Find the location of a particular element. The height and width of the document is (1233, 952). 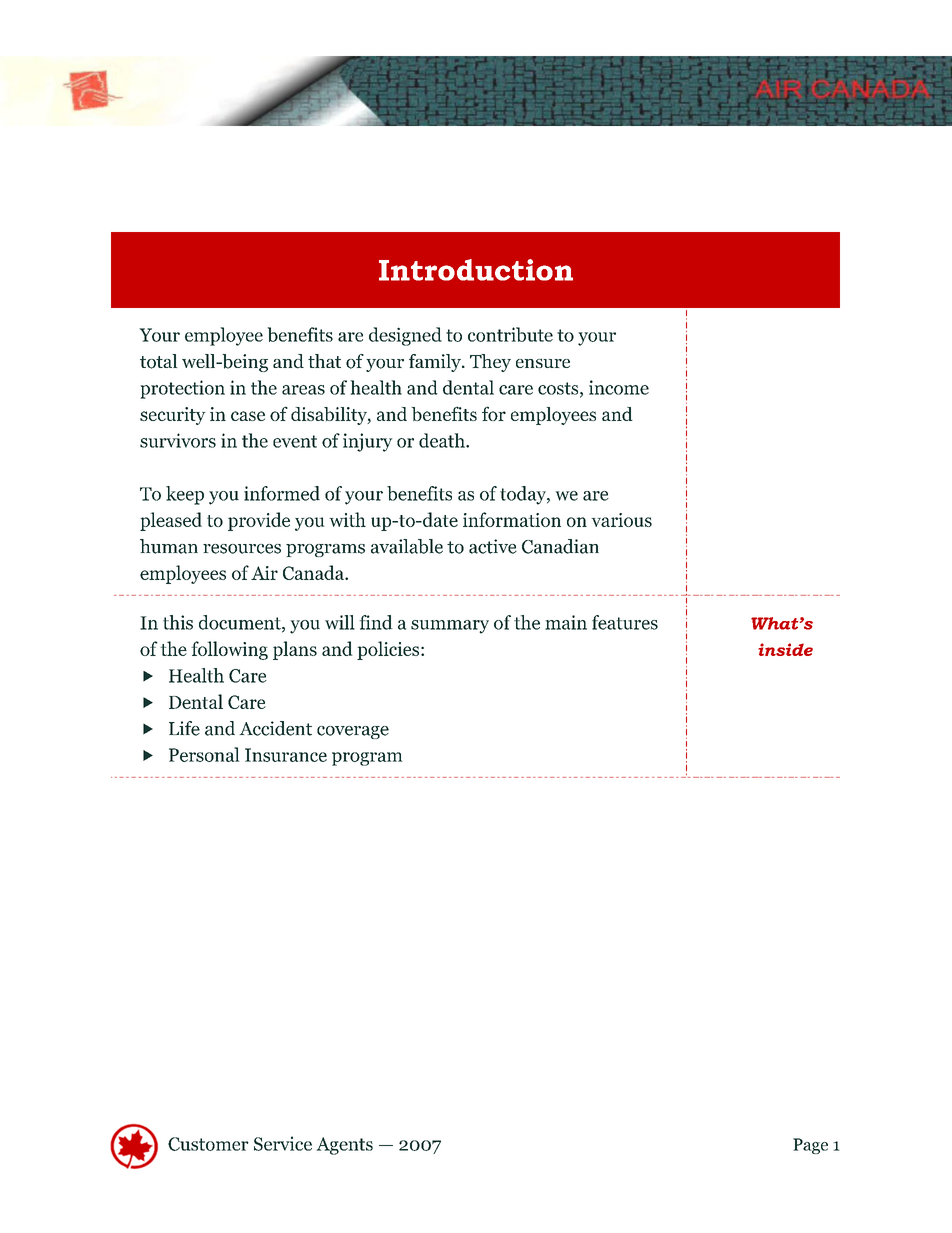

Introduction is located at coordinates (476, 270).
